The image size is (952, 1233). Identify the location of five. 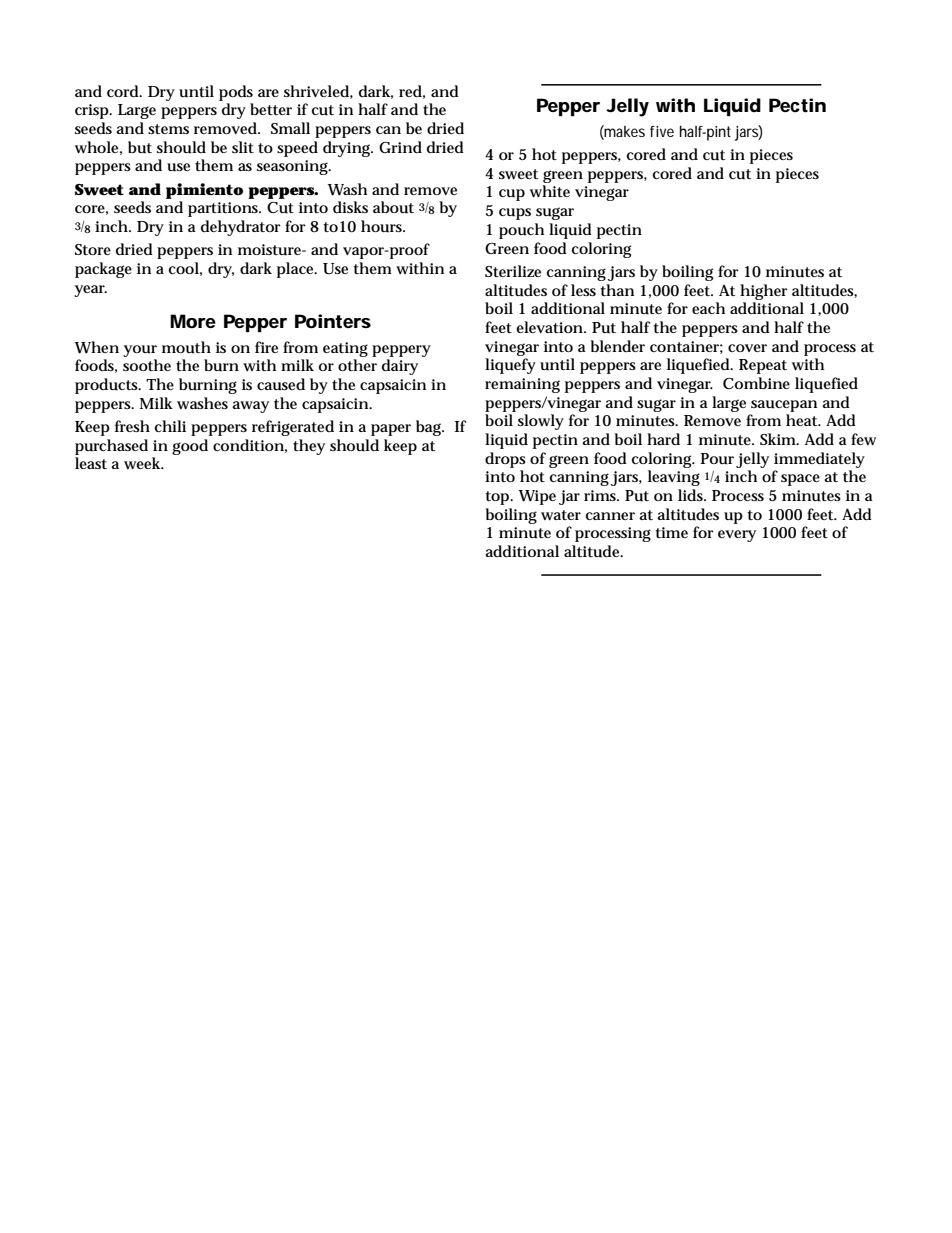
(662, 131).
